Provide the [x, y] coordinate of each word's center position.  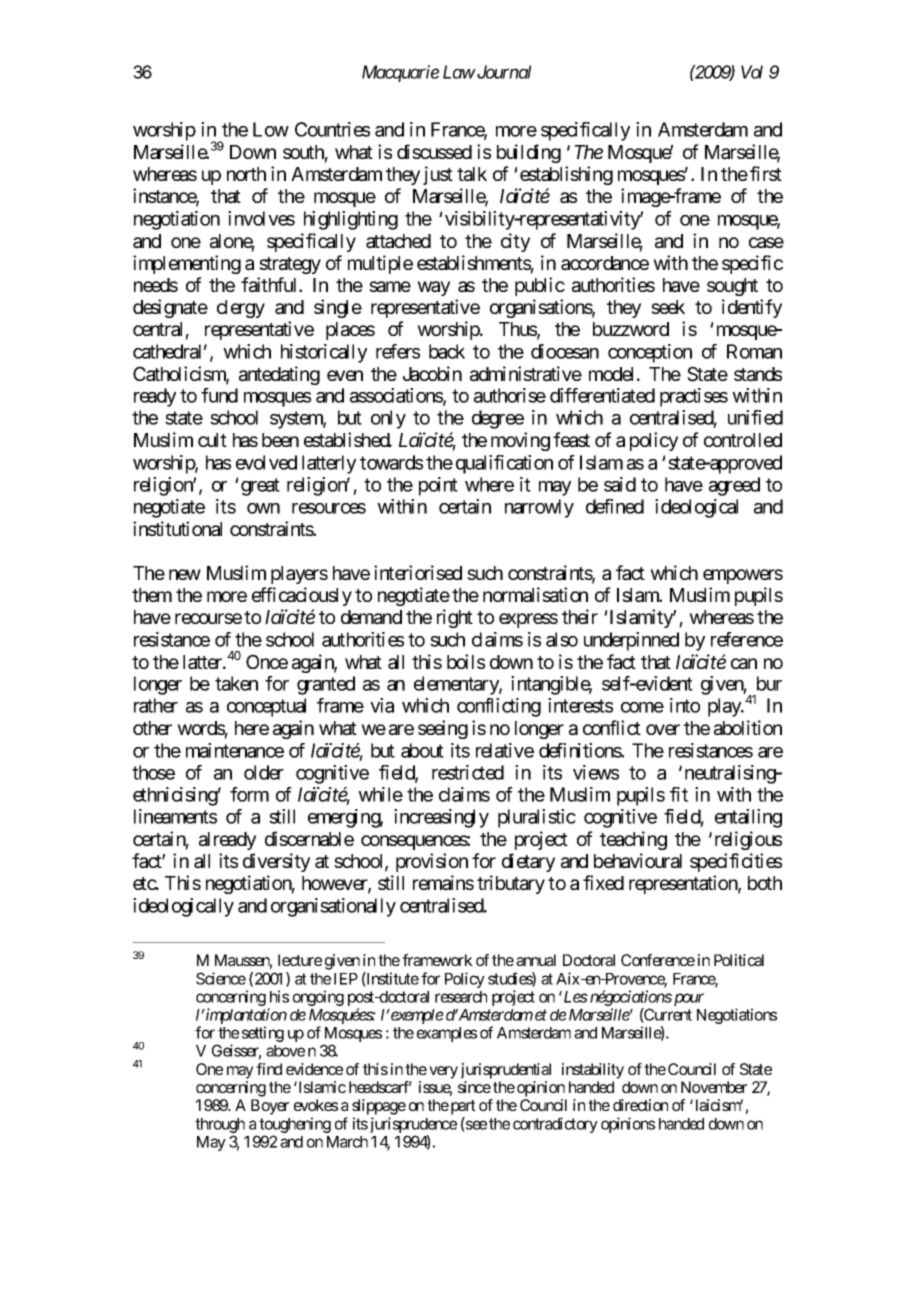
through [220, 1127]
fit [679, 794]
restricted [468, 772]
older [264, 772]
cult [212, 440]
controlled [743, 440]
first [766, 173]
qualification [504, 464]
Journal [503, 72]
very [443, 1072]
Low [271, 129]
